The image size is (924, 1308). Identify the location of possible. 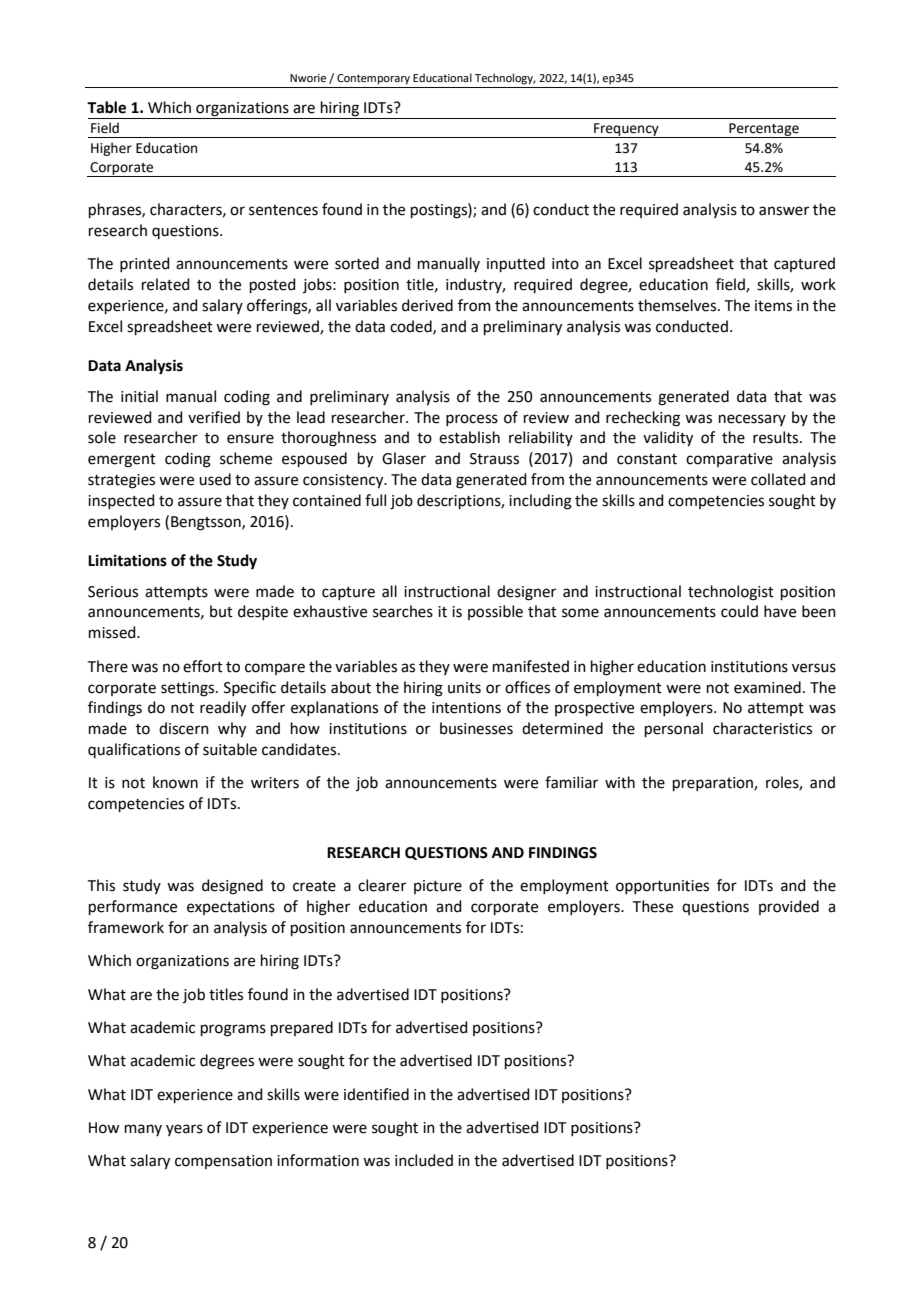
(495, 612).
